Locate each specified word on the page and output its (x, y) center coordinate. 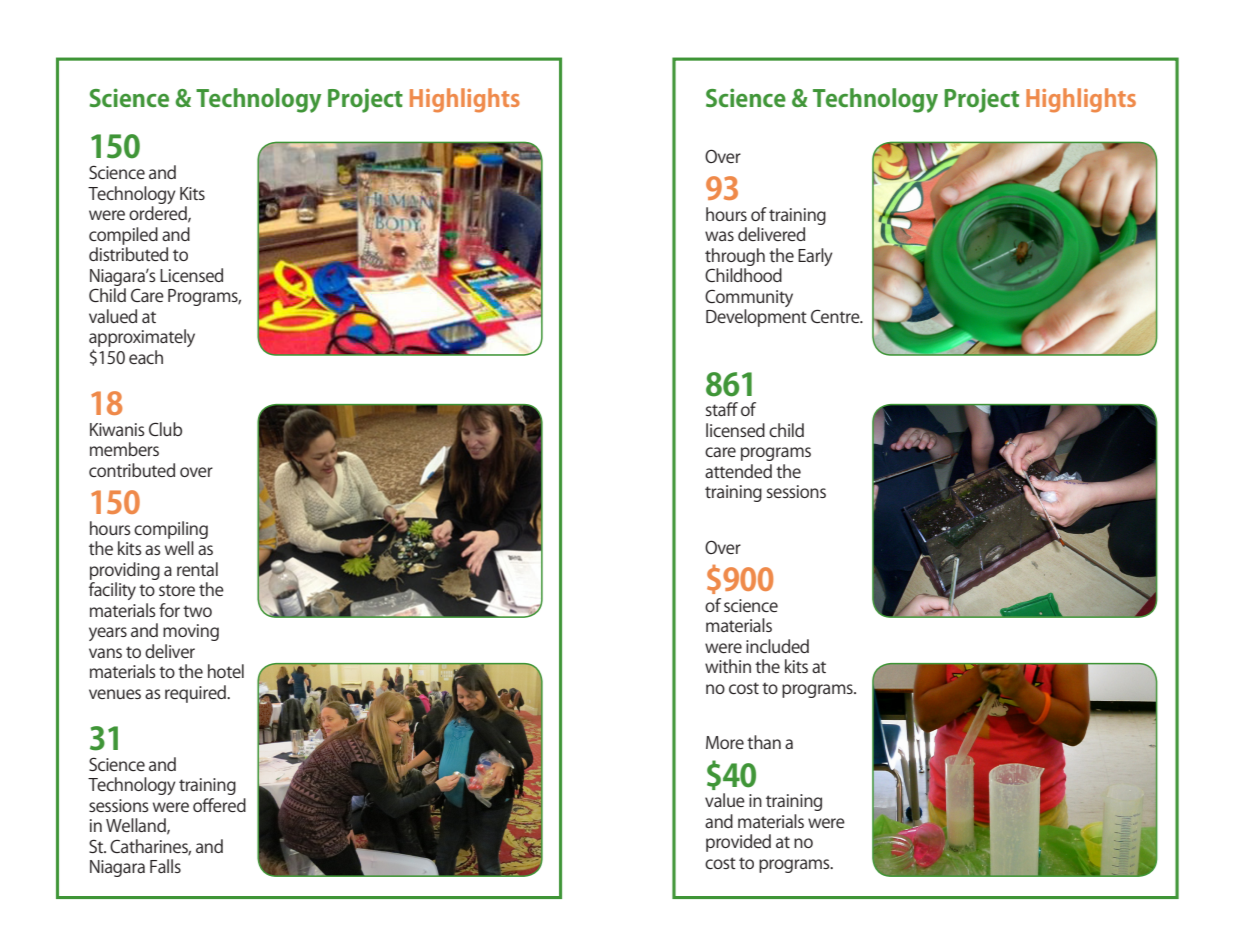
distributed (128, 254)
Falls (165, 866)
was (719, 236)
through (735, 257)
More (725, 742)
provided (738, 843)
